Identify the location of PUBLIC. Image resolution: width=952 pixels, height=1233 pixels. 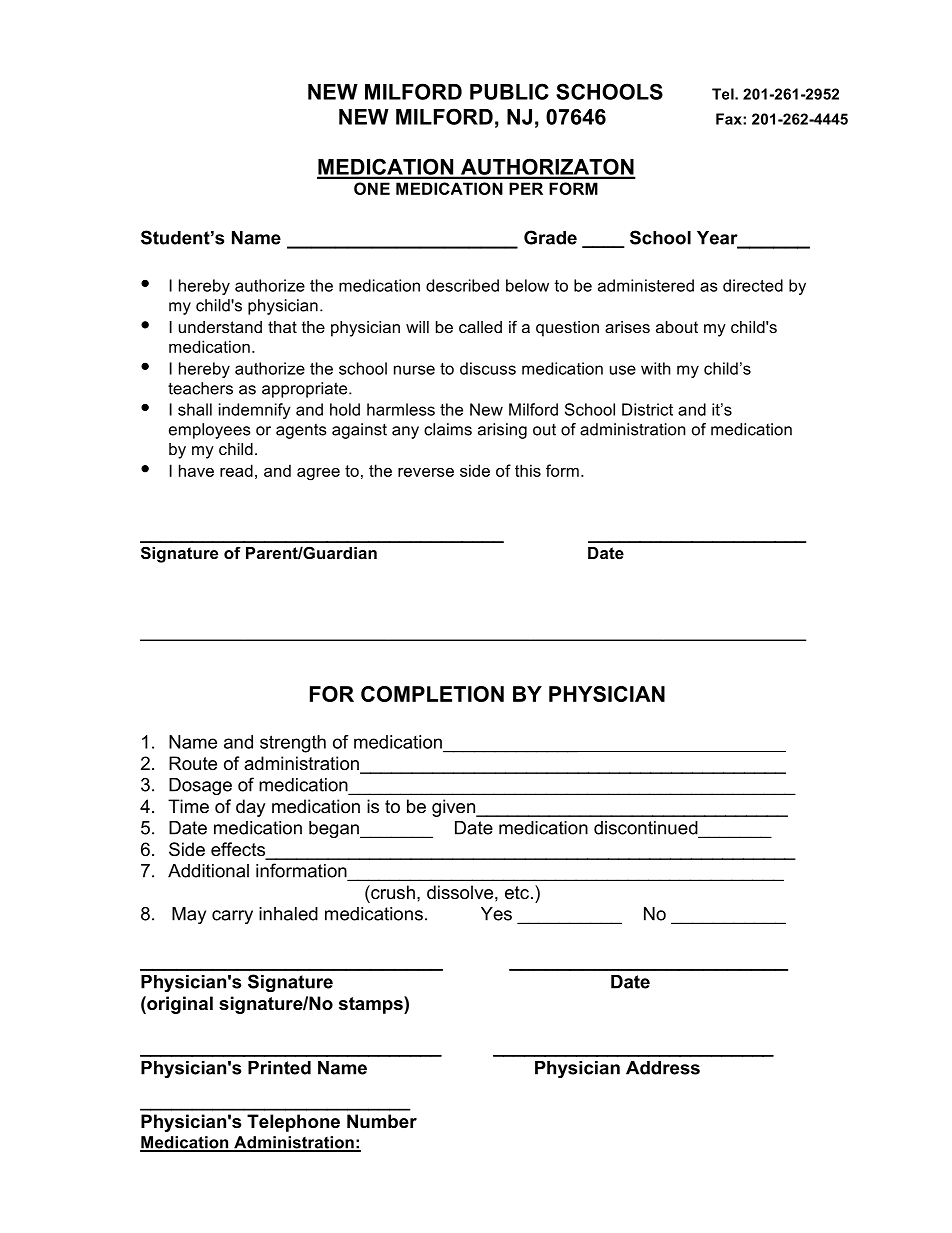
(509, 91).
